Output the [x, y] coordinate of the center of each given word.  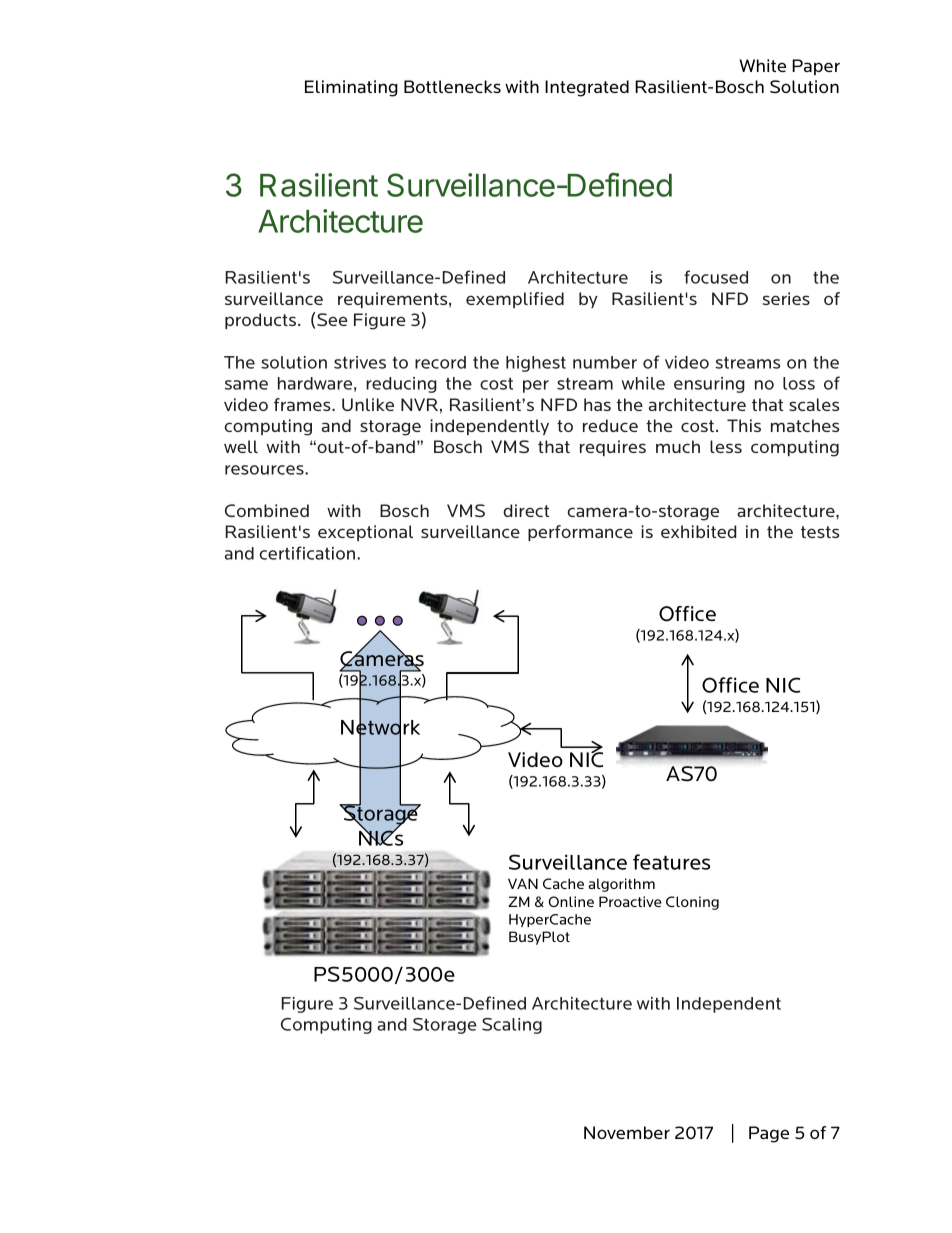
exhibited [698, 531]
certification [307, 553]
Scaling [512, 1026]
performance [580, 533]
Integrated [587, 88]
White [763, 65]
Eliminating [351, 88]
